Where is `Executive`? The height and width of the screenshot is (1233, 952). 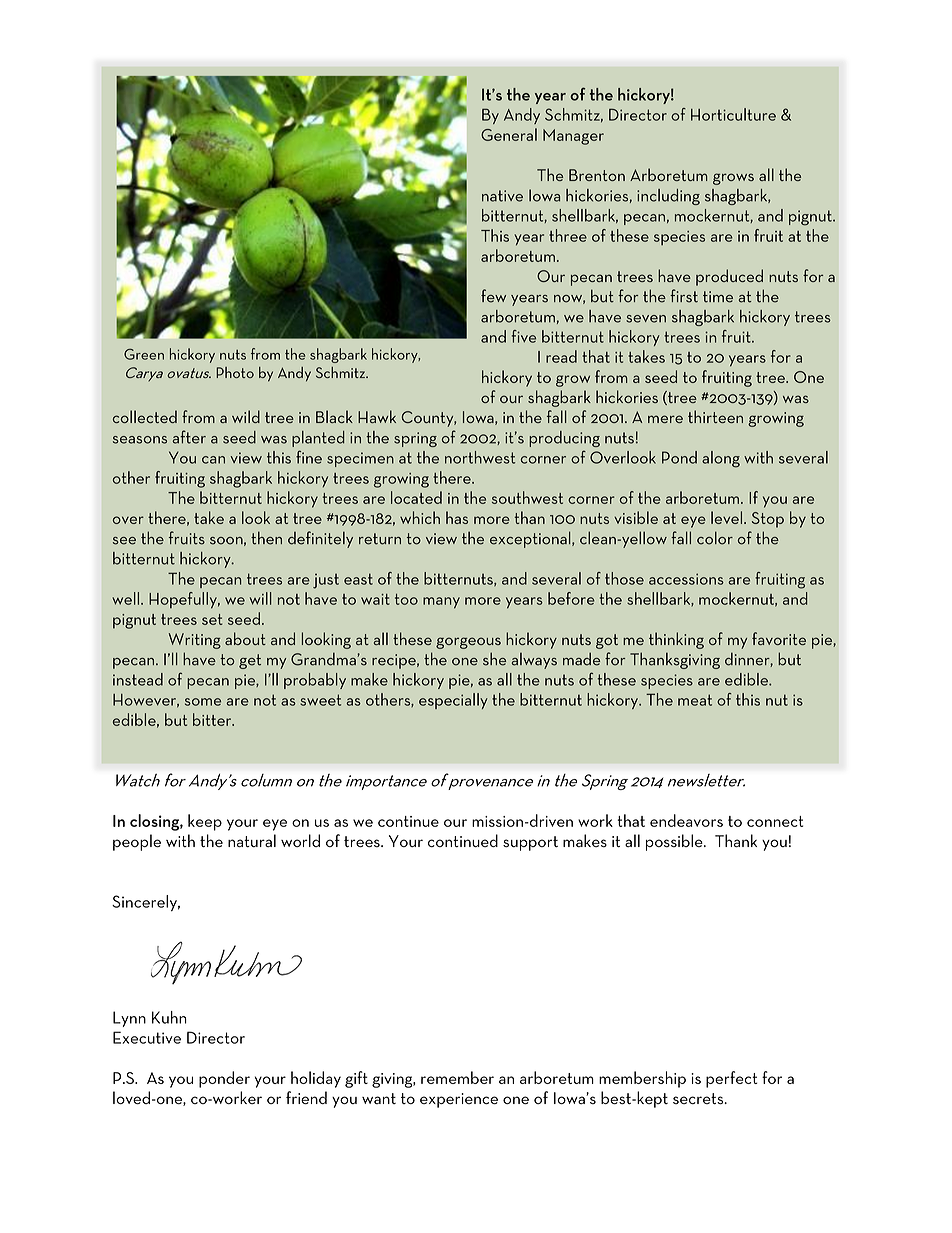 Executive is located at coordinates (147, 1037).
